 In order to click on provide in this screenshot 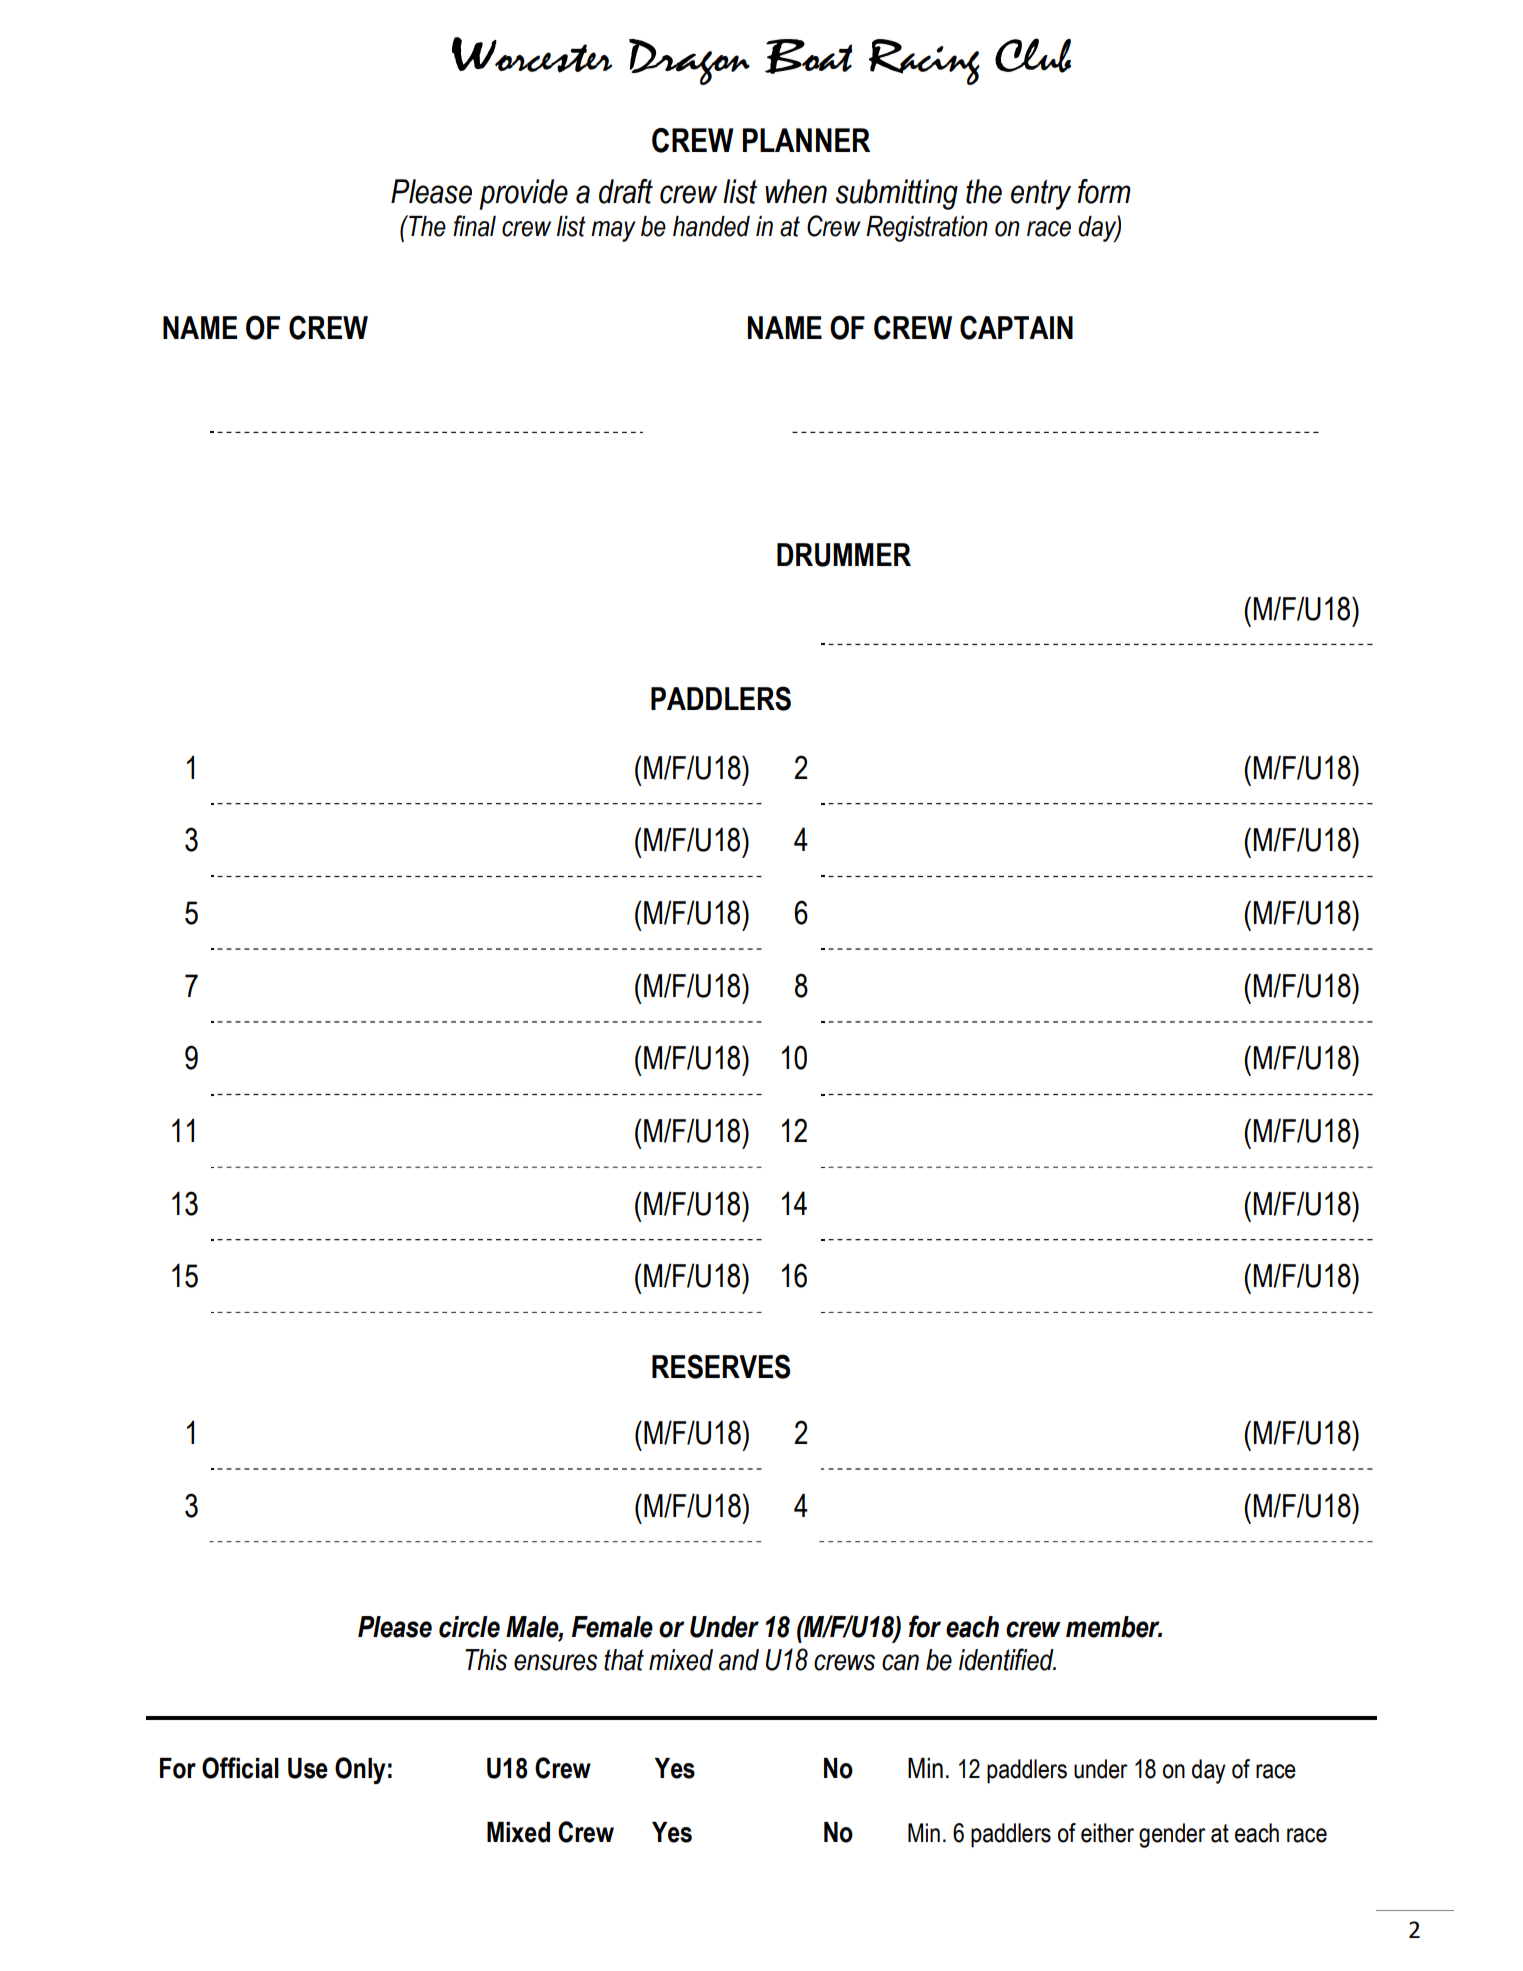, I will do `click(523, 194)`.
